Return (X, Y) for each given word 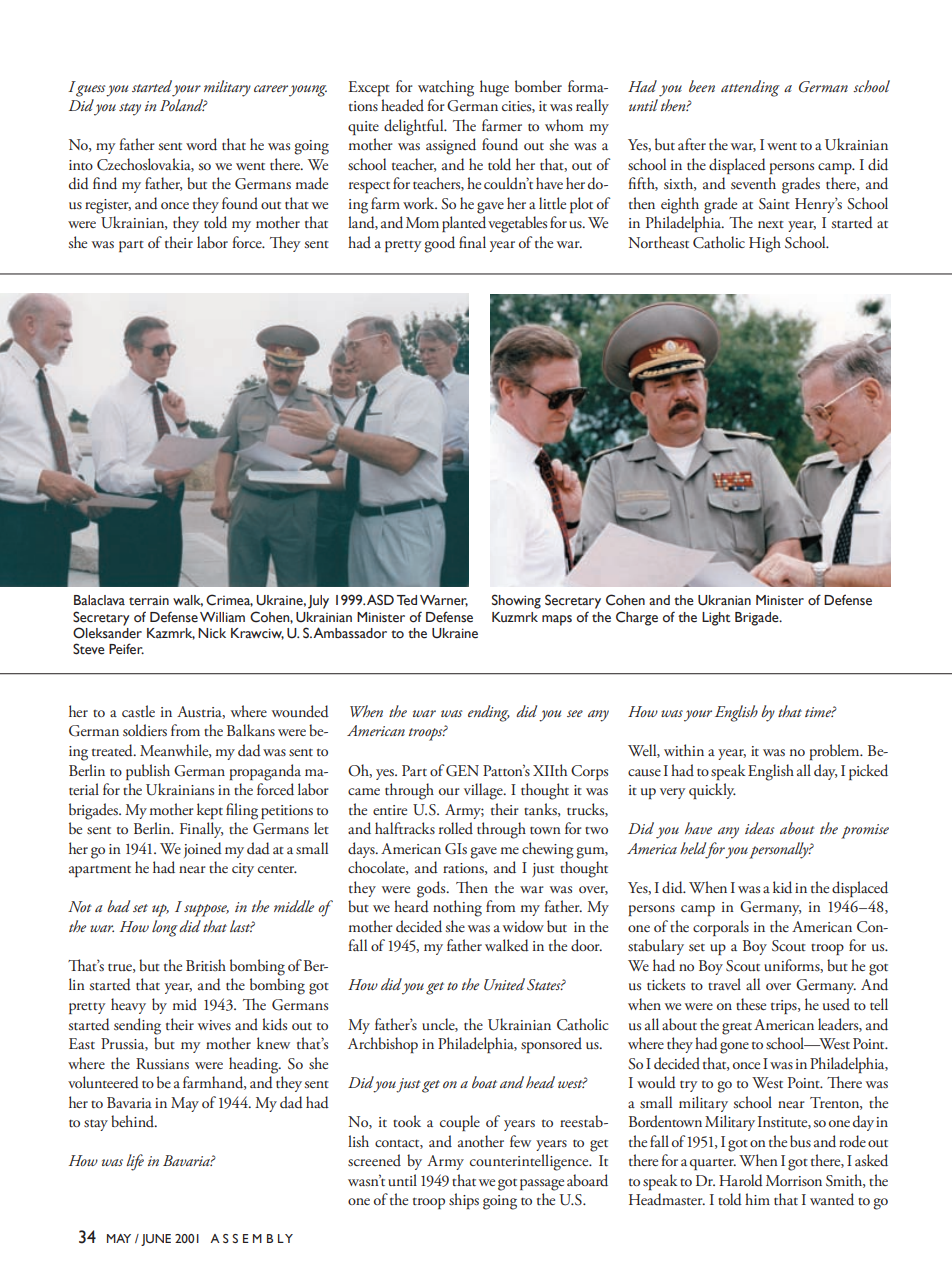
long (165, 928)
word (201, 144)
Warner (444, 601)
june (156, 1240)
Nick (212, 633)
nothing (457, 908)
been (702, 86)
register (108, 206)
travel (724, 984)
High (765, 244)
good (439, 244)
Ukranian (724, 600)
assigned (451, 146)
